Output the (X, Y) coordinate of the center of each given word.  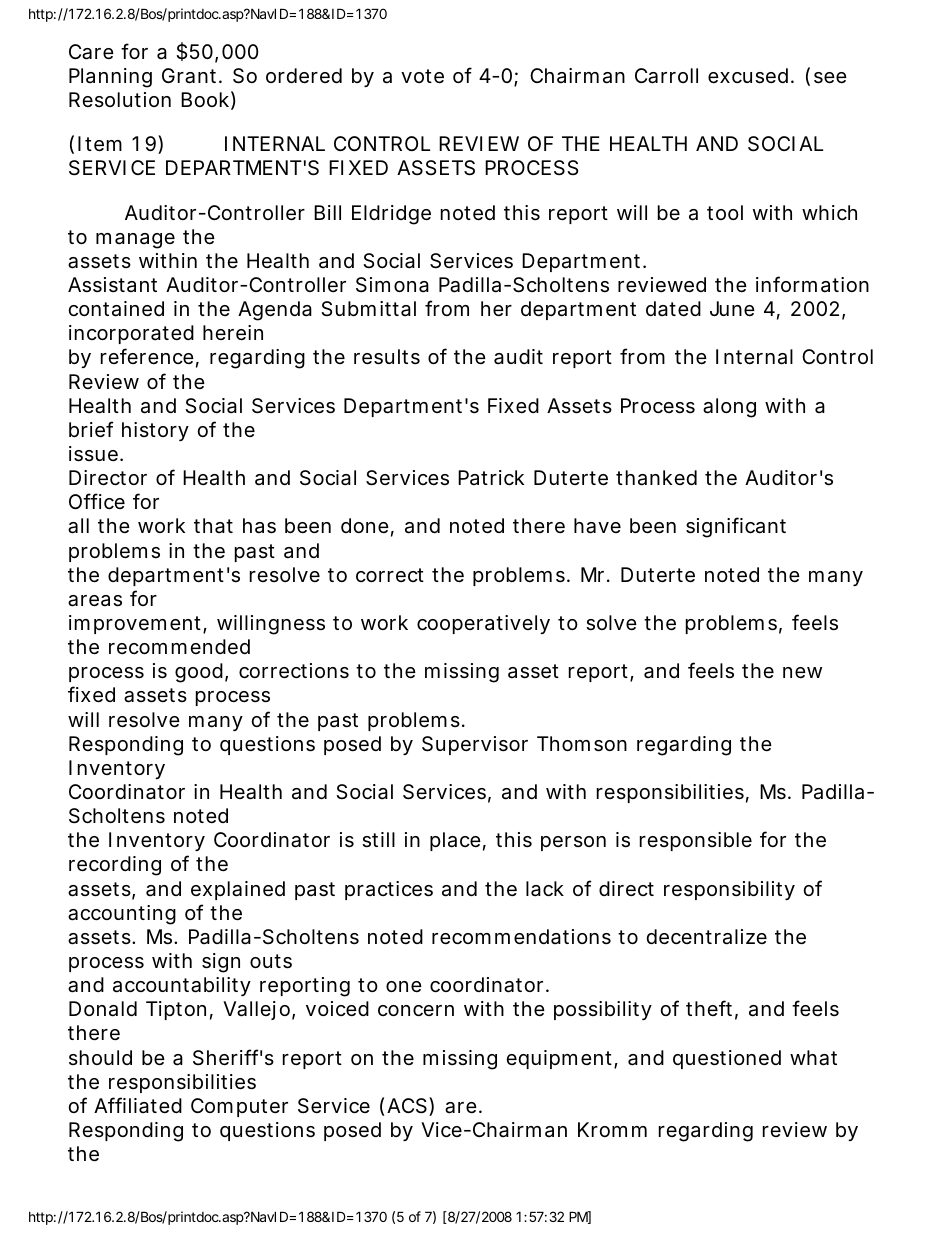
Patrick (491, 478)
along (729, 408)
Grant (191, 76)
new (802, 672)
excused (748, 76)
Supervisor (475, 745)
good (199, 673)
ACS (407, 1106)
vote (422, 76)
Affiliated (138, 1105)
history (155, 431)
